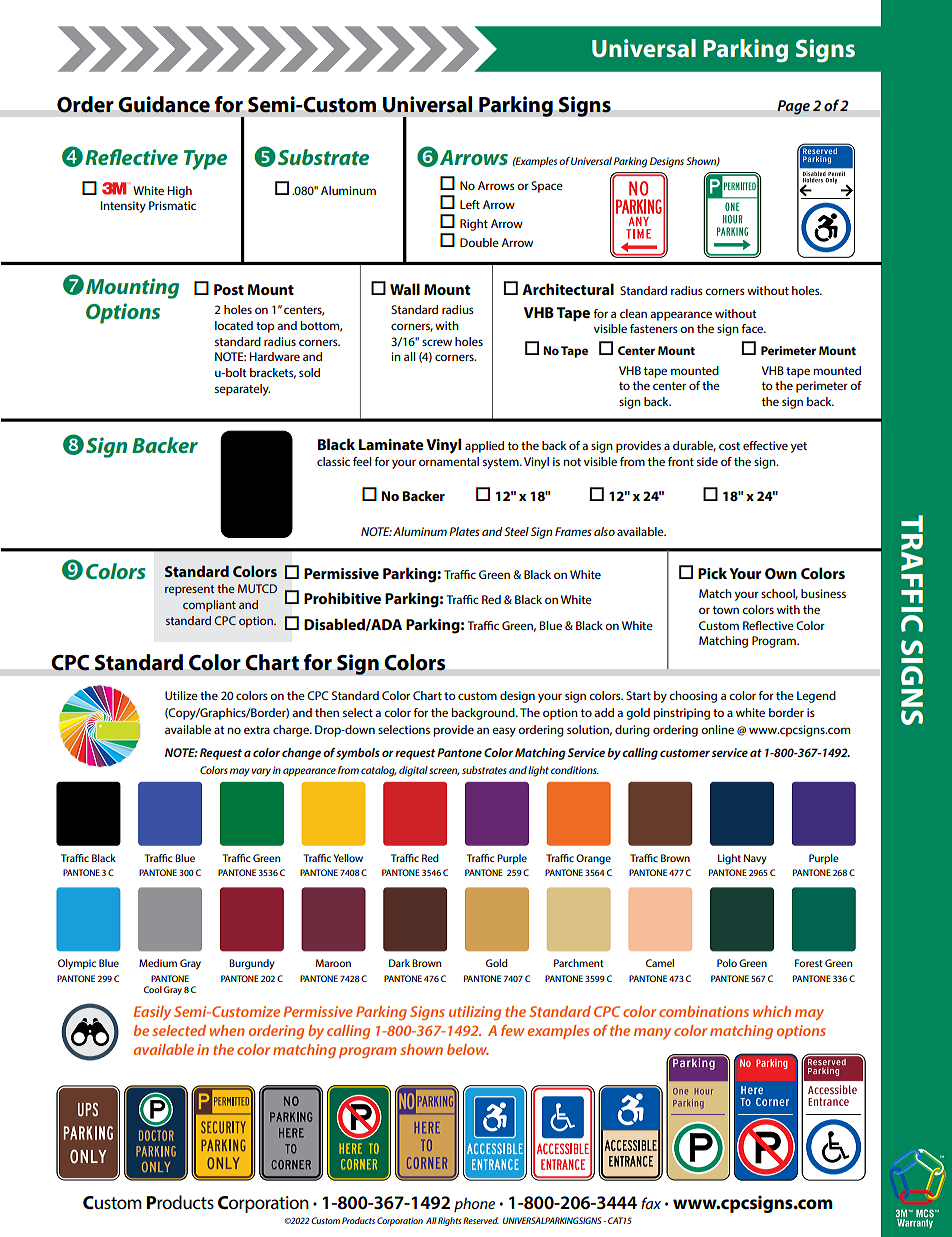 This image has width=952, height=1237. What do you see at coordinates (693, 697) in the image?
I see `choosing` at bounding box center [693, 697].
